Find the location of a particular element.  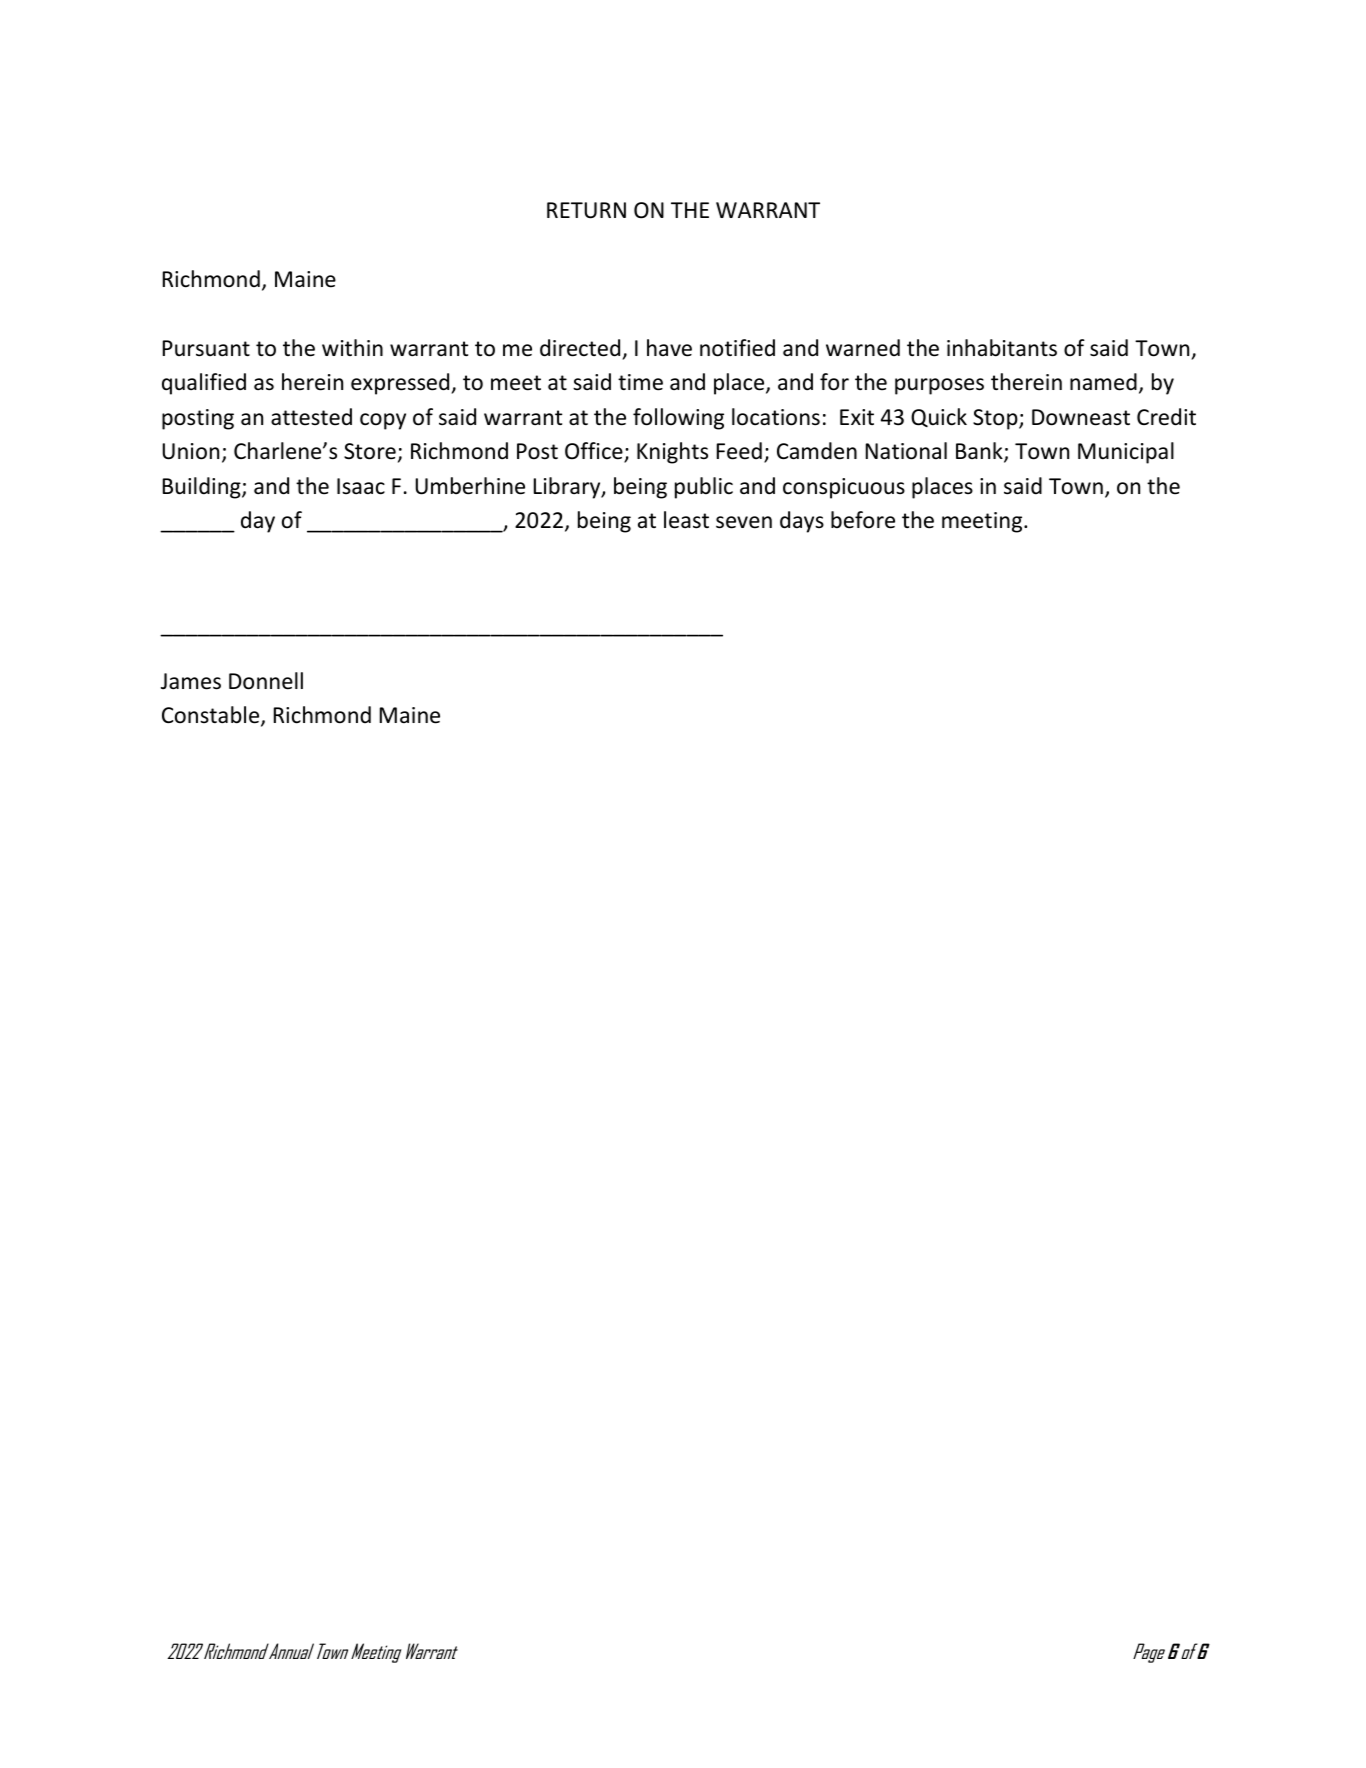

Donnell is located at coordinates (266, 681).
